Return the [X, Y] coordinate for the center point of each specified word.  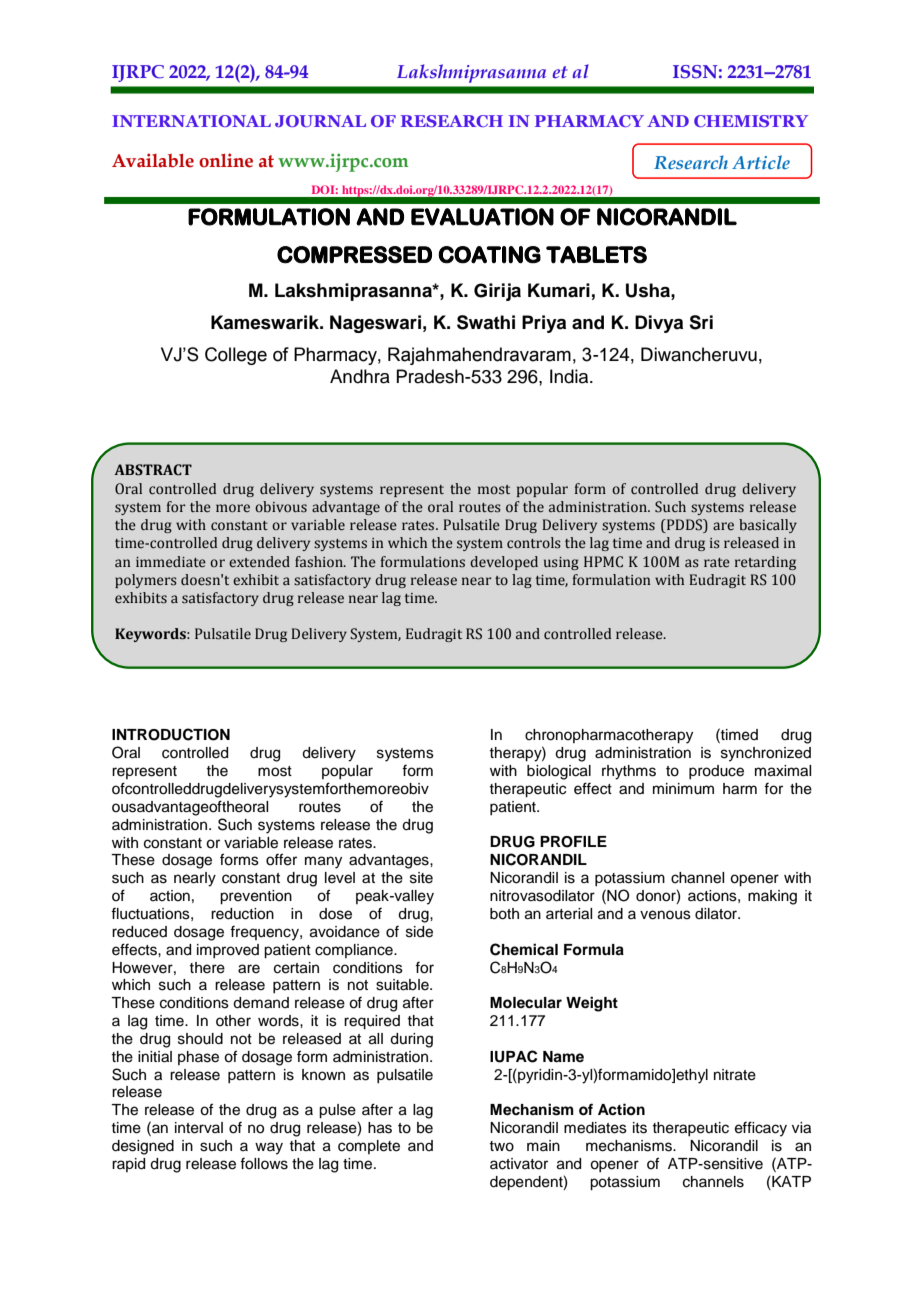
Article [761, 162]
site [421, 878]
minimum [683, 789]
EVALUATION [482, 217]
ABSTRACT [153, 470]
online [226, 160]
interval [199, 1128]
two [501, 1146]
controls [534, 543]
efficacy [761, 1129]
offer [281, 859]
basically [768, 526]
